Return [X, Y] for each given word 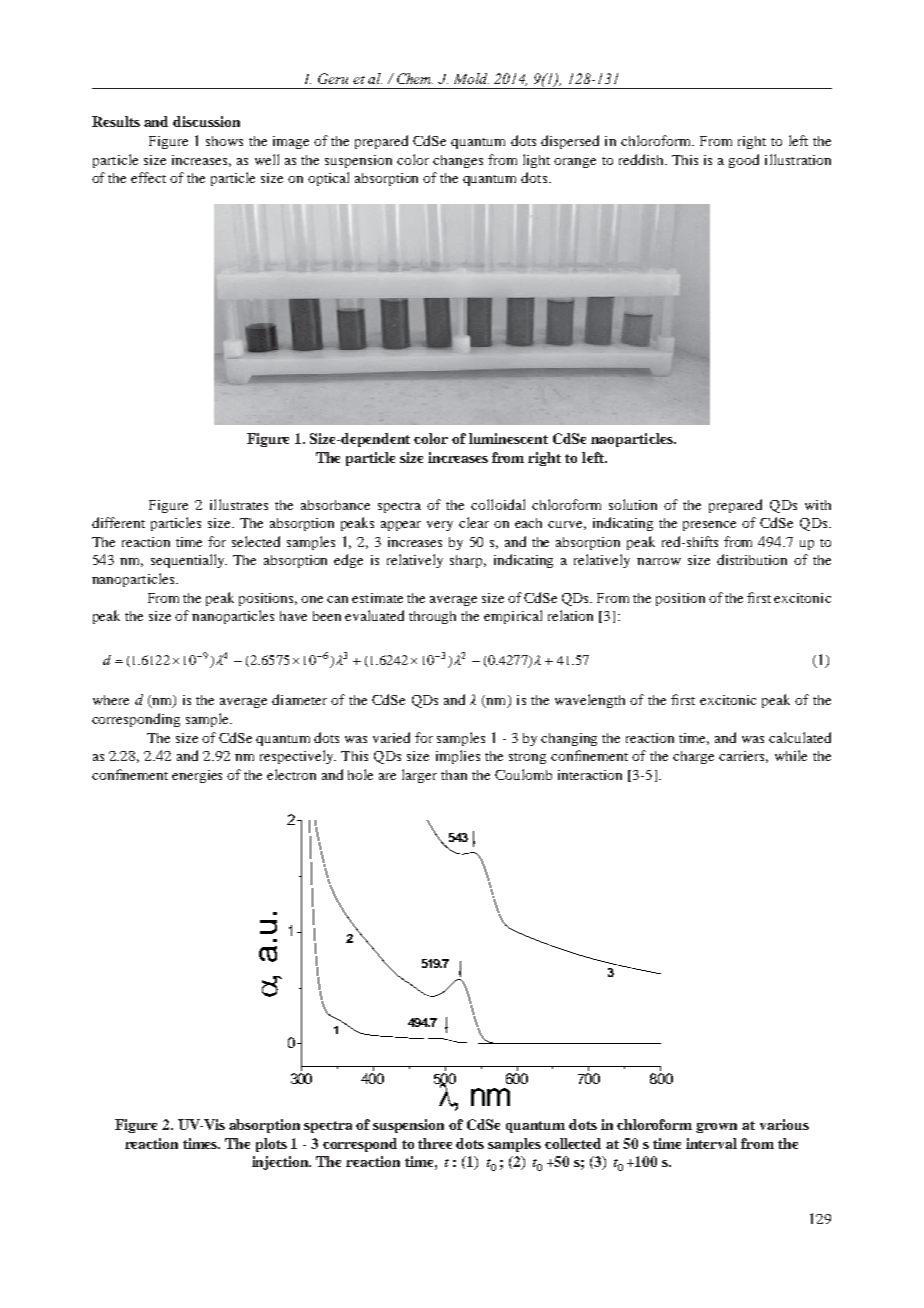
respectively [298, 757]
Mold [471, 78]
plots [271, 1145]
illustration [798, 159]
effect [148, 177]
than [454, 775]
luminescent [508, 438]
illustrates [239, 504]
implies [458, 757]
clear [474, 522]
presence [709, 526]
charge [693, 757]
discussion [206, 121]
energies [197, 776]
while [791, 755]
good [744, 161]
